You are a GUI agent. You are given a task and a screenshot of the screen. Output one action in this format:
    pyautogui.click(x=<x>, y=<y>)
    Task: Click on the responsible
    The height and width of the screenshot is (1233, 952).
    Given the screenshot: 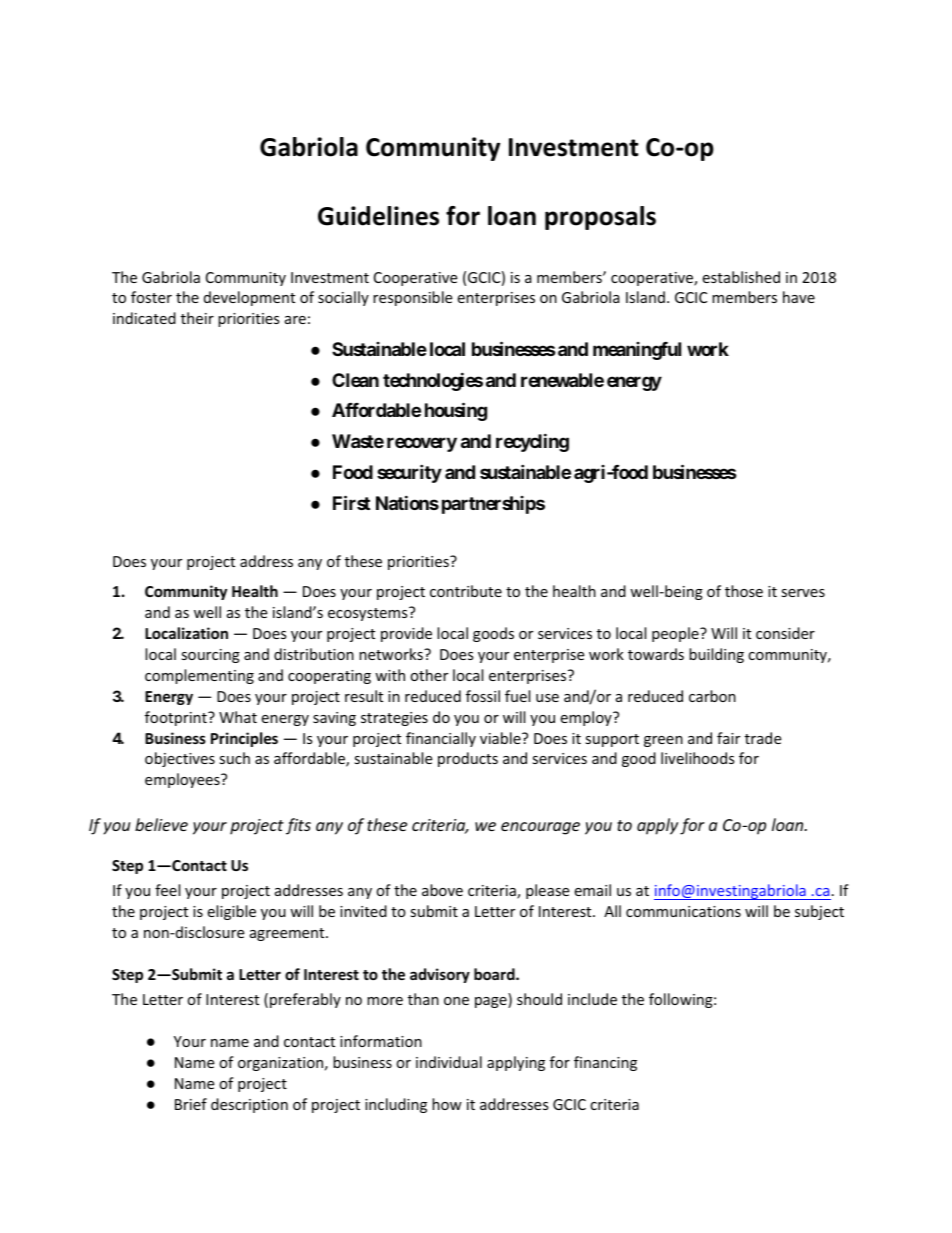 What is the action you would take?
    pyautogui.click(x=412, y=298)
